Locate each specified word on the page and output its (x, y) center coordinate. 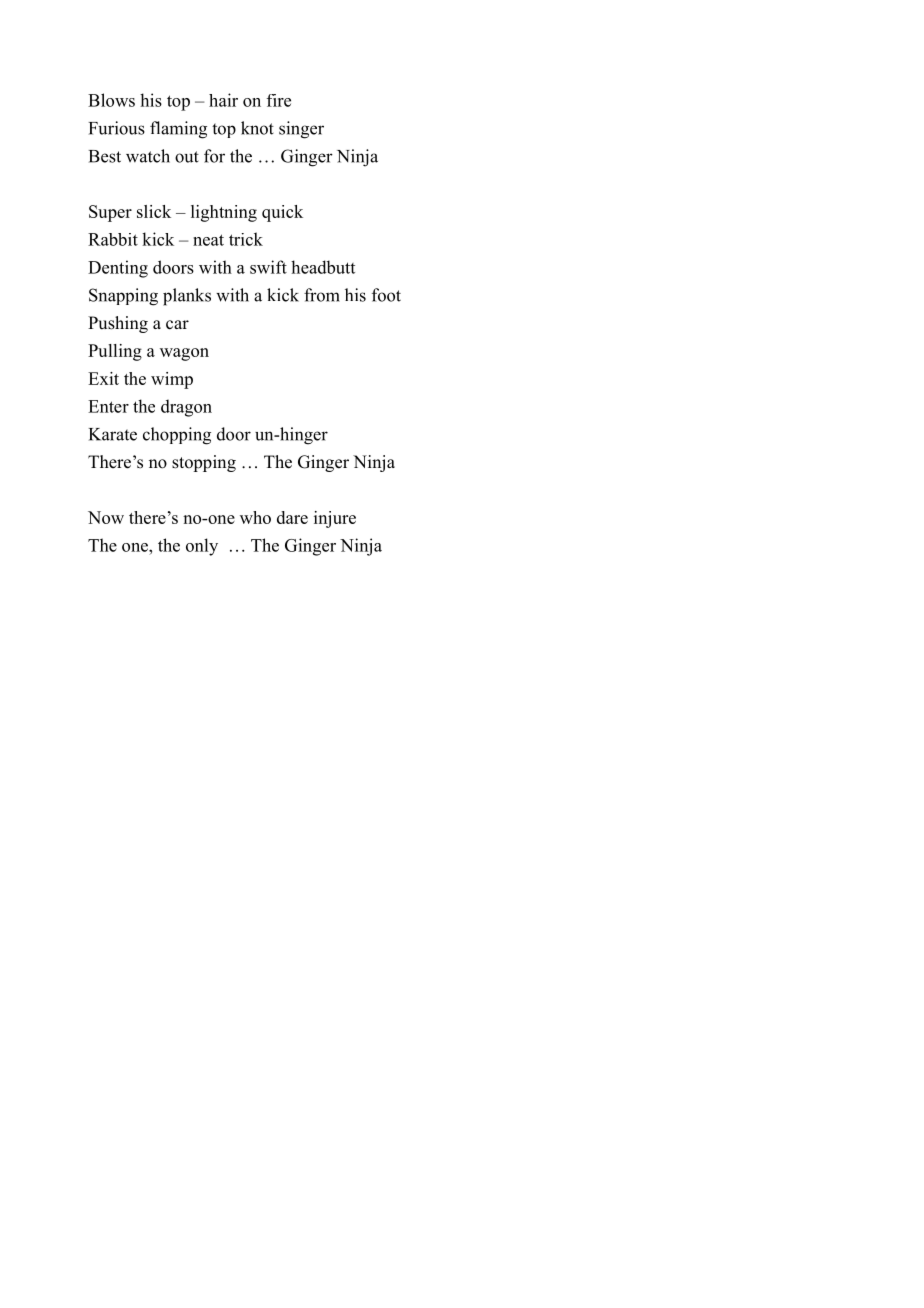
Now (106, 517)
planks (187, 297)
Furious (117, 128)
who (255, 517)
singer (301, 130)
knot (257, 128)
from (322, 295)
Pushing (118, 324)
